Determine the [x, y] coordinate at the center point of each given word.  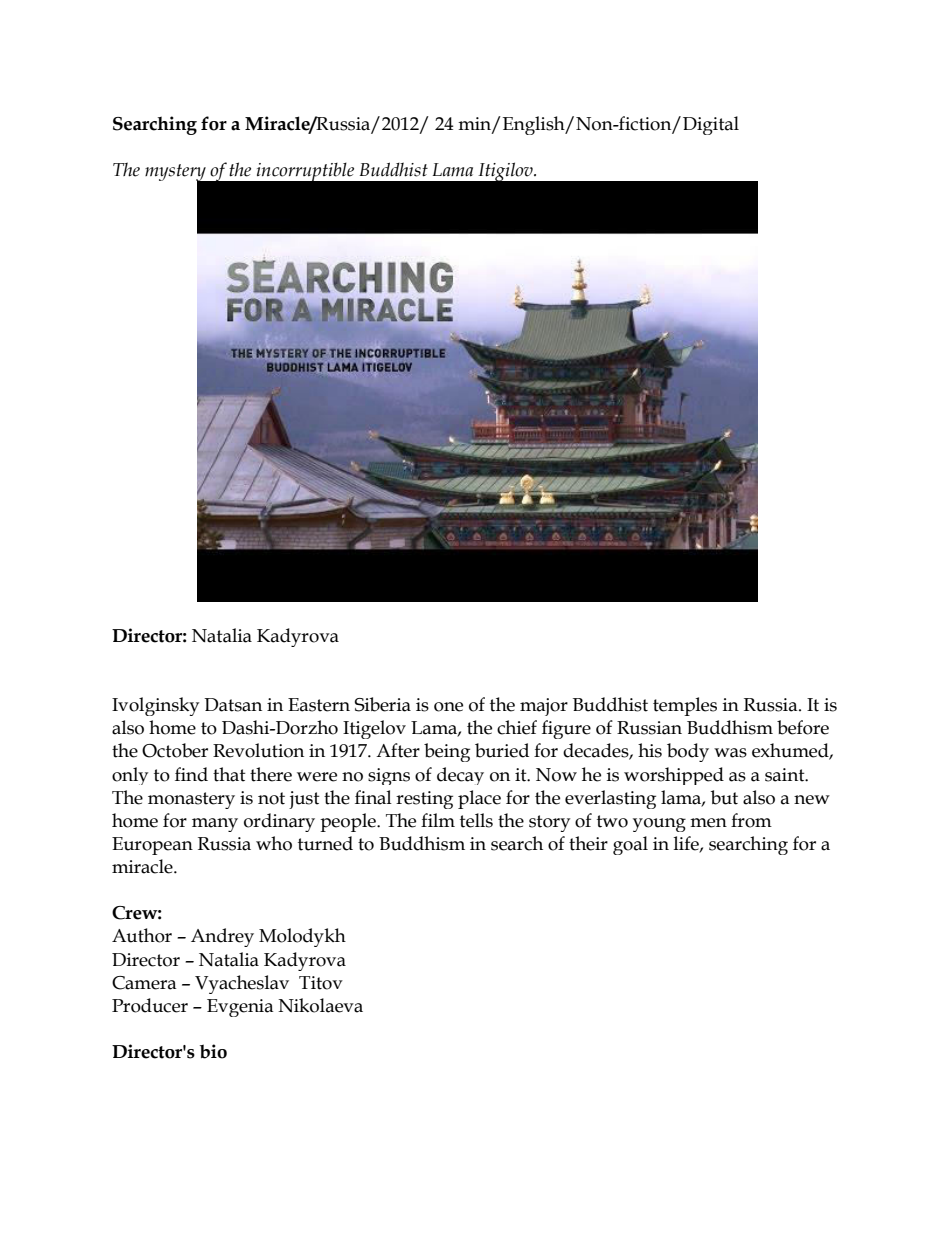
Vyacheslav [242, 984]
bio [213, 1051]
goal [630, 845]
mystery [176, 174]
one [448, 707]
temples [685, 706]
